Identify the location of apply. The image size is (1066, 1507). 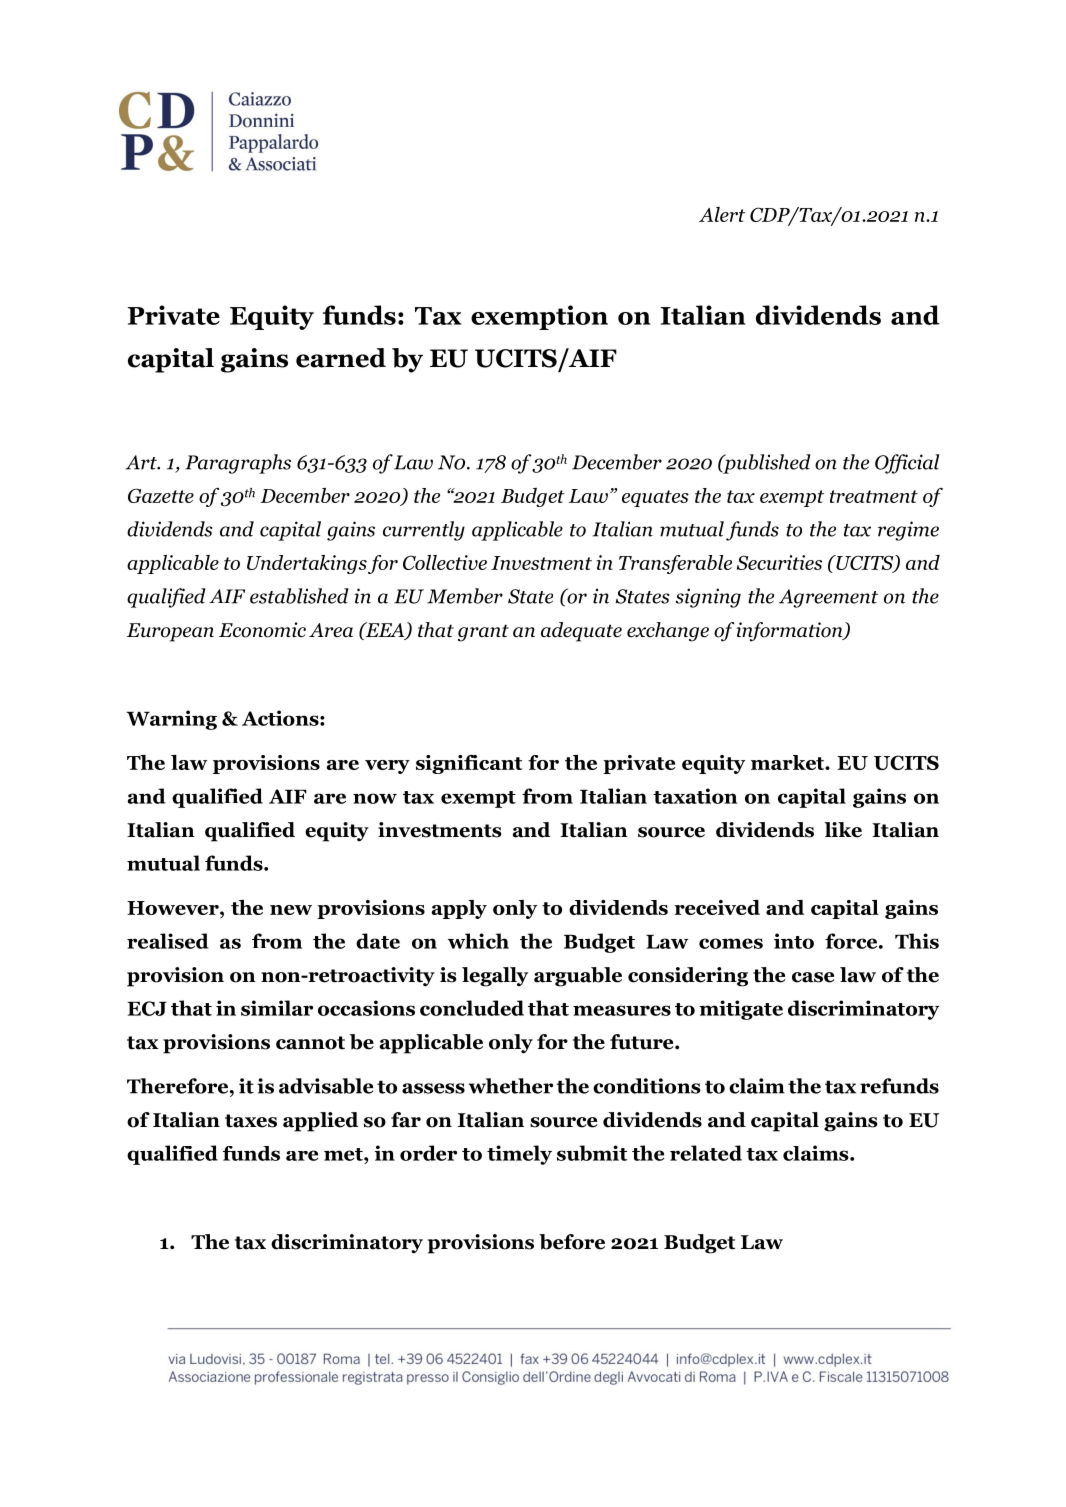
(459, 909).
